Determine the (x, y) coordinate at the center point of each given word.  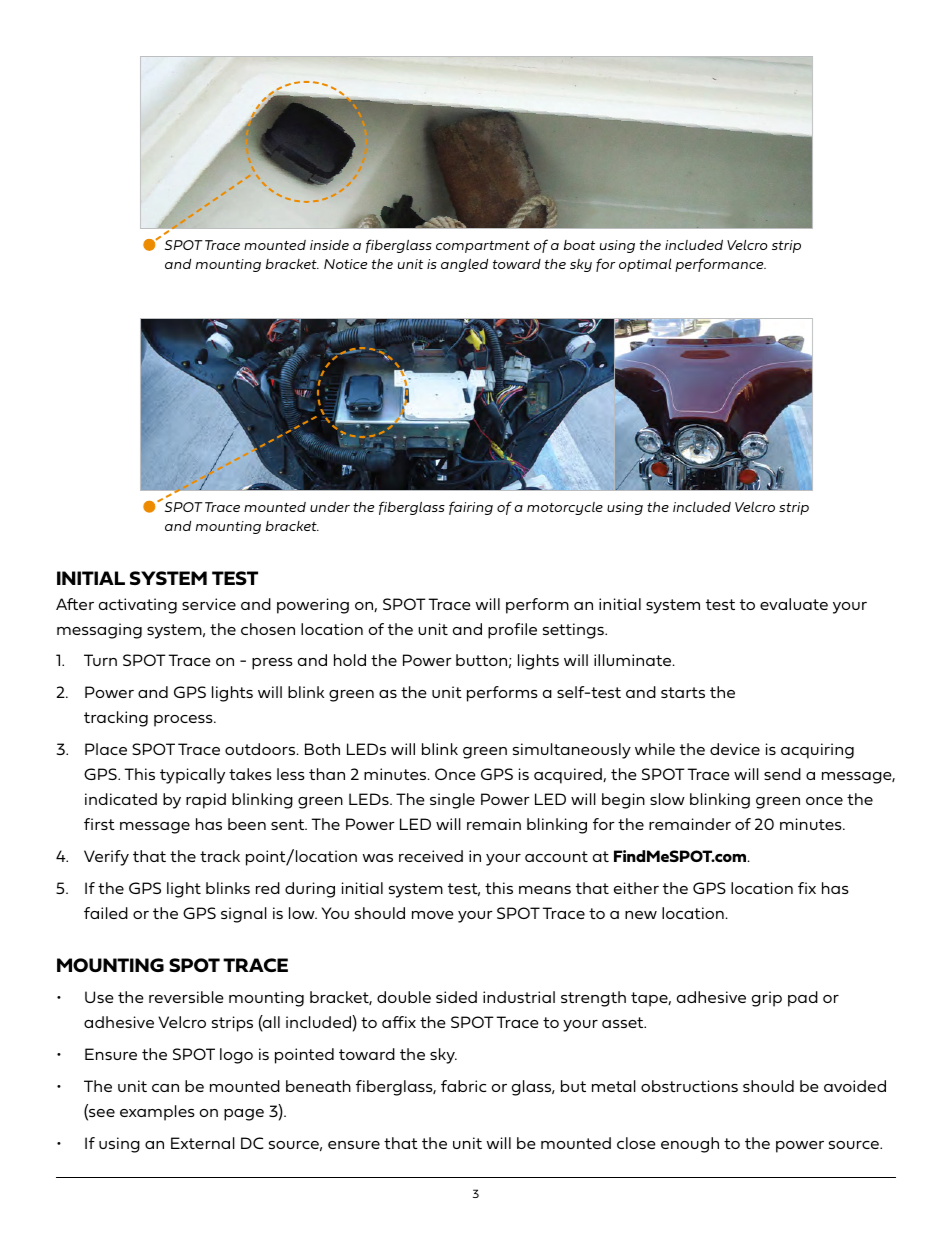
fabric (463, 1086)
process (184, 721)
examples (157, 1113)
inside (329, 245)
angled (464, 265)
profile (512, 631)
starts (683, 692)
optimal (645, 265)
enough (690, 1145)
